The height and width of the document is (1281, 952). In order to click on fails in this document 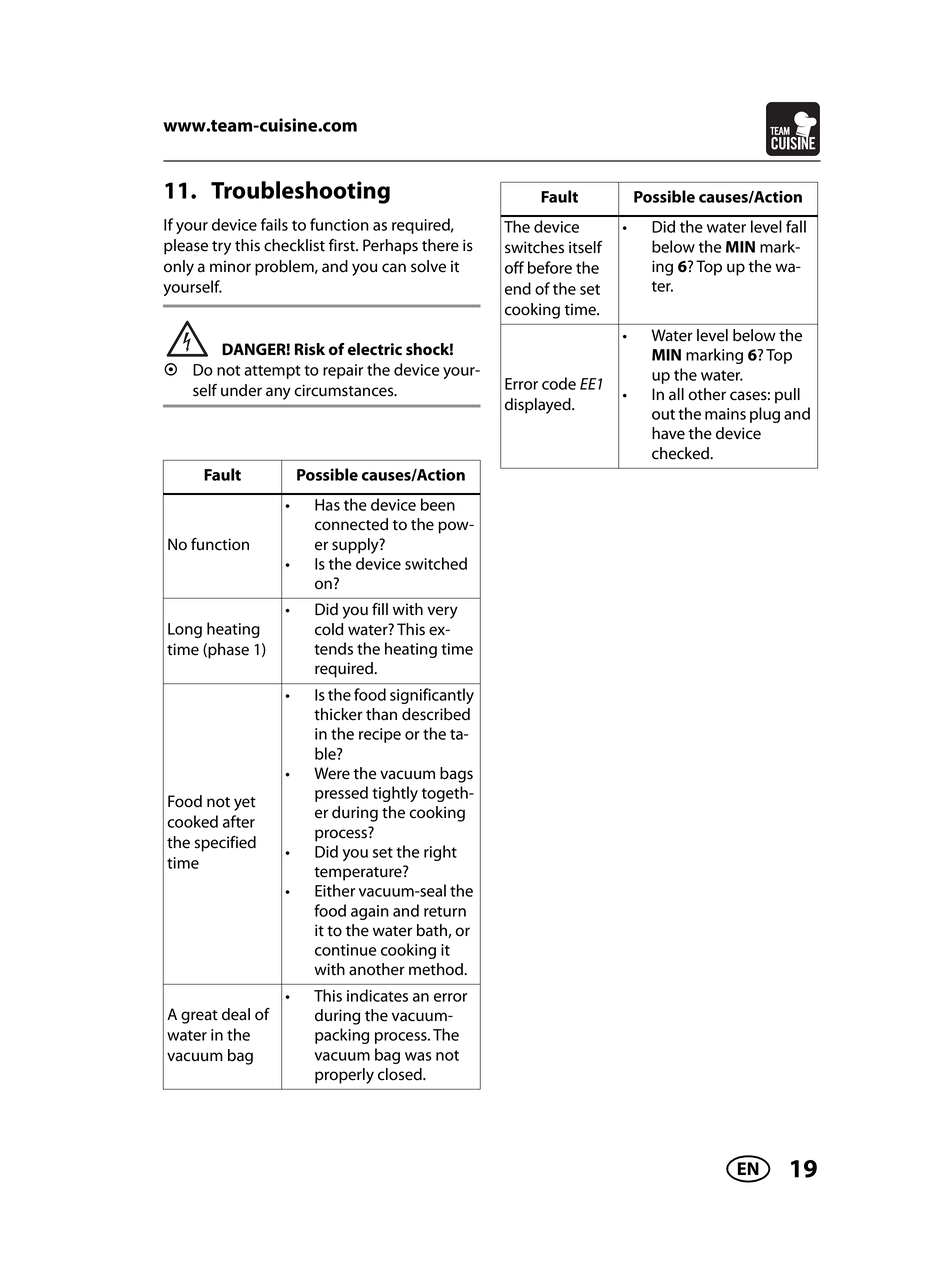, I will do `click(274, 224)`.
